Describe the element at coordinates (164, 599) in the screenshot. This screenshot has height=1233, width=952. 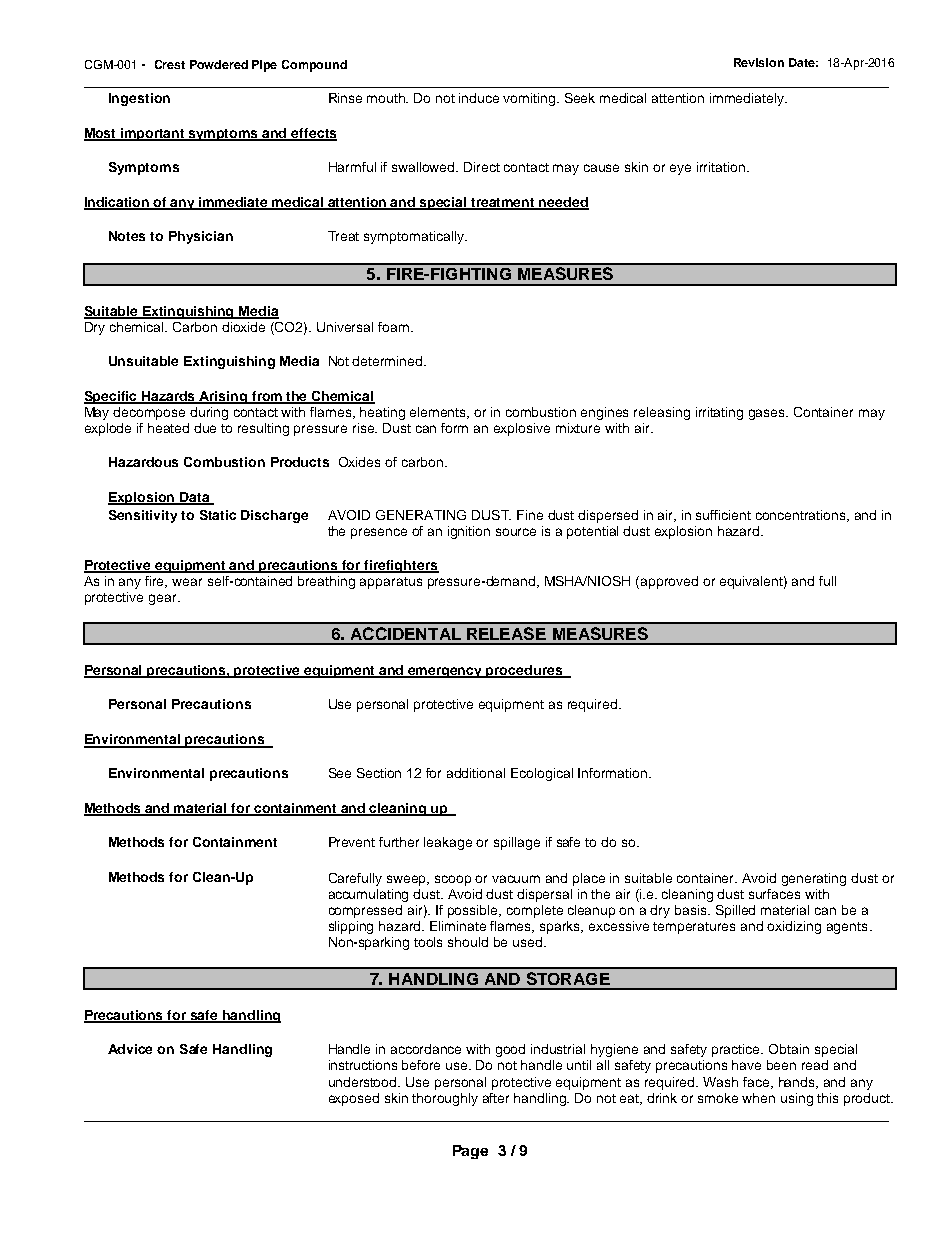
I see `gear` at that location.
